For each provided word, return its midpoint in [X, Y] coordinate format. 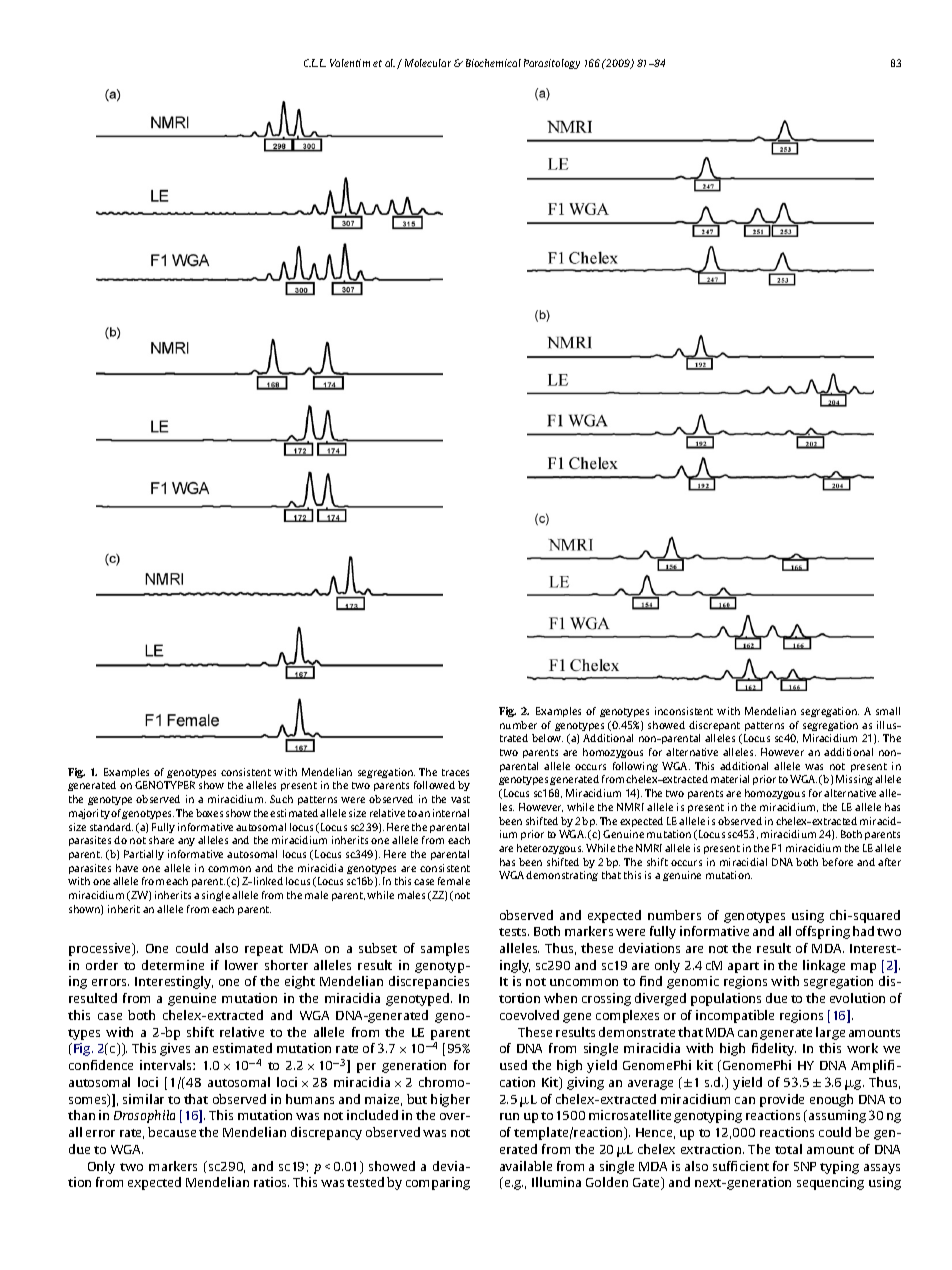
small [888, 711]
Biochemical [493, 63]
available [526, 1166]
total [788, 1149]
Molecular [428, 63]
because [172, 1132]
